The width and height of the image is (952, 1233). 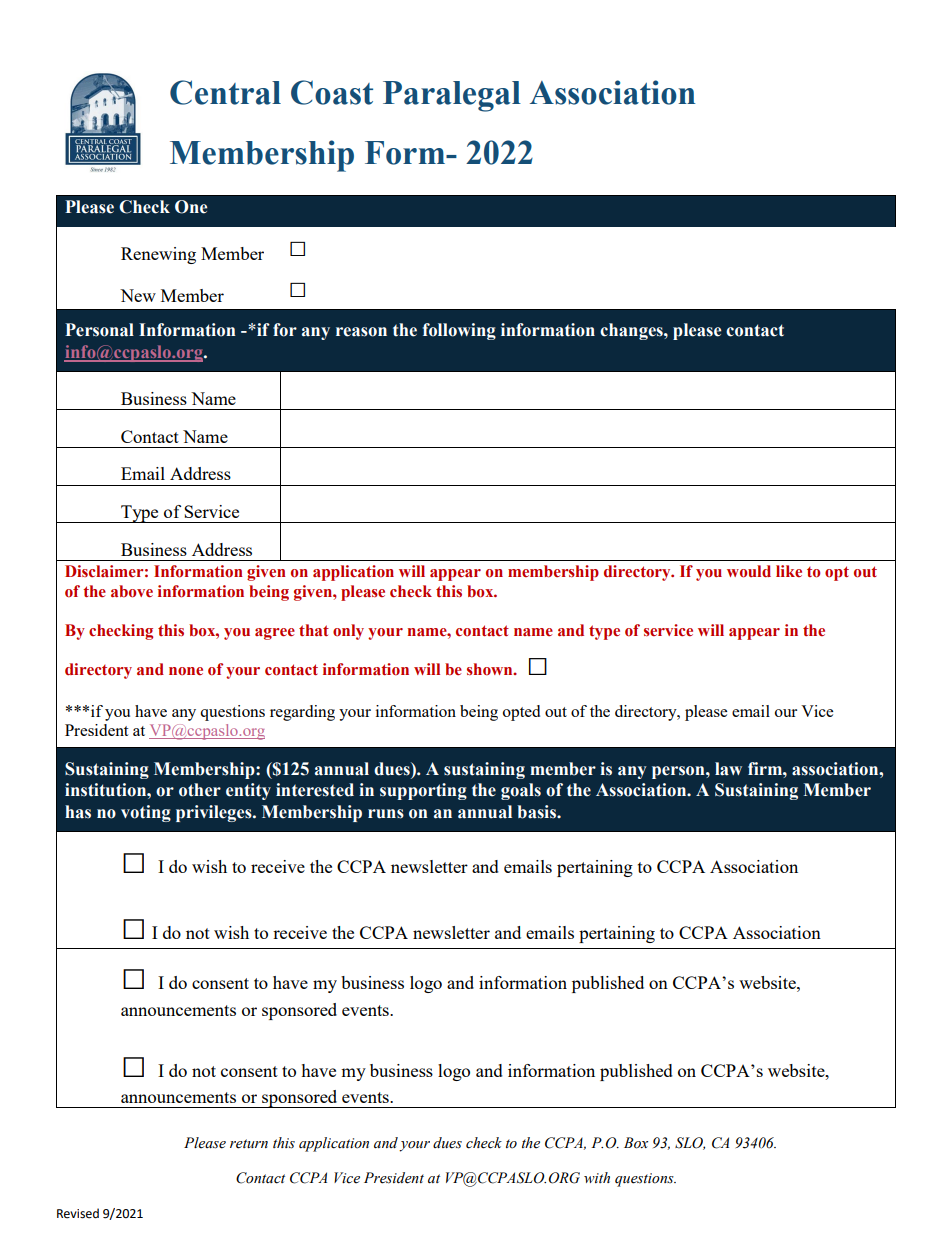 I want to click on reason, so click(x=361, y=332).
